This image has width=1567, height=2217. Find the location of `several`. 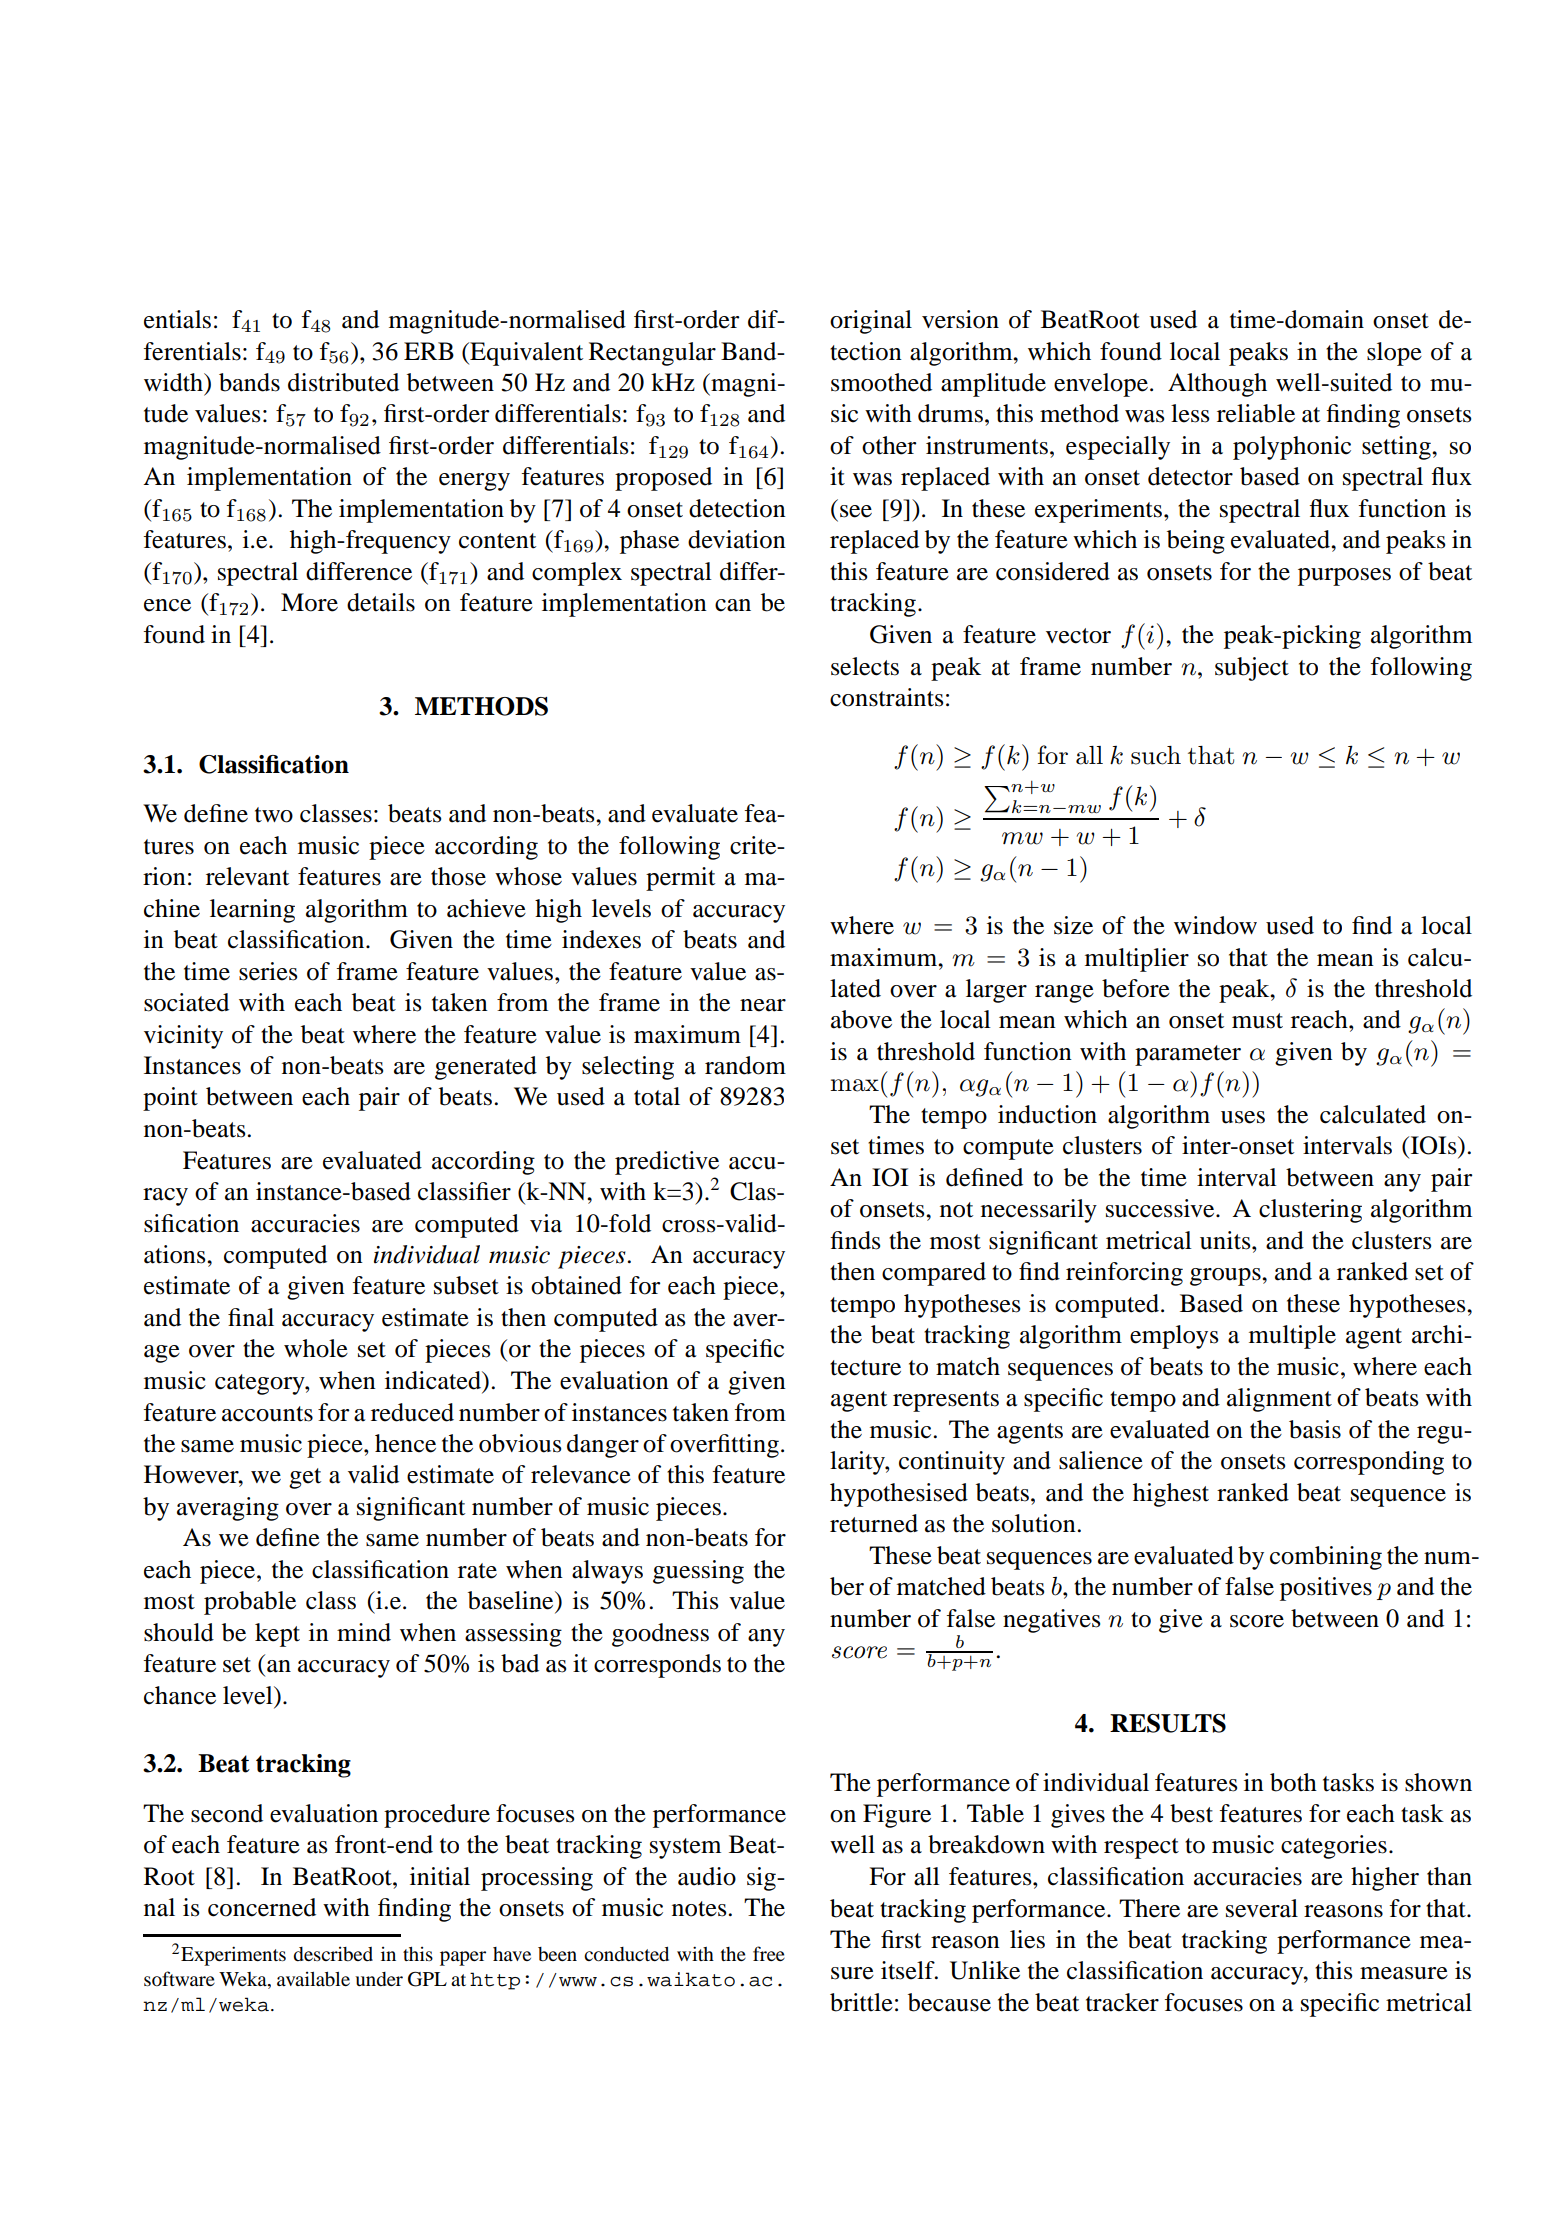

several is located at coordinates (1262, 1908).
